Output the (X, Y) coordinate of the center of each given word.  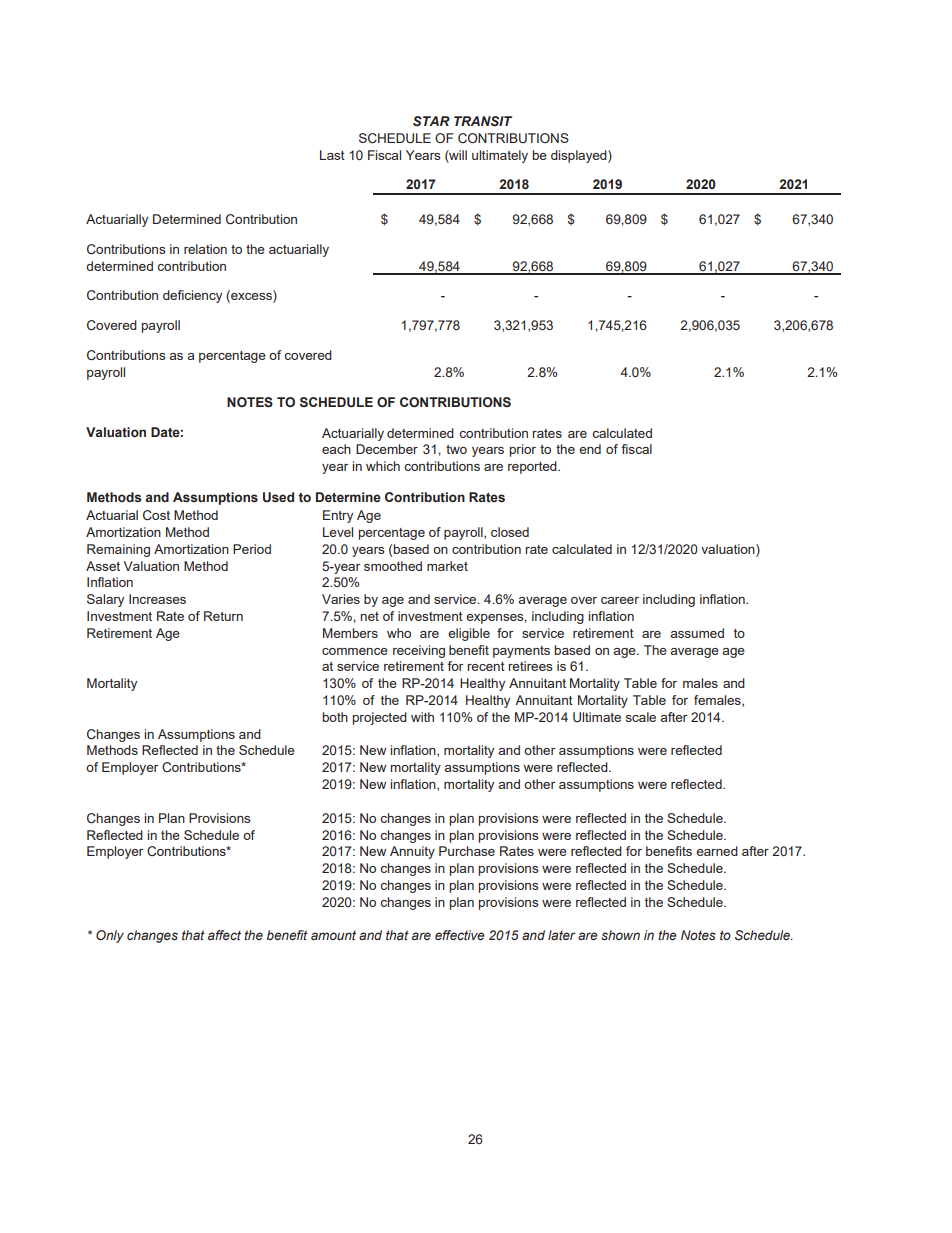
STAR (431, 121)
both (335, 717)
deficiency (192, 296)
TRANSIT (483, 121)
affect (224, 935)
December (387, 449)
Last (332, 155)
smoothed (393, 566)
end (590, 449)
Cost (156, 515)
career (620, 600)
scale (641, 717)
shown (620, 935)
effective (460, 935)
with (422, 717)
